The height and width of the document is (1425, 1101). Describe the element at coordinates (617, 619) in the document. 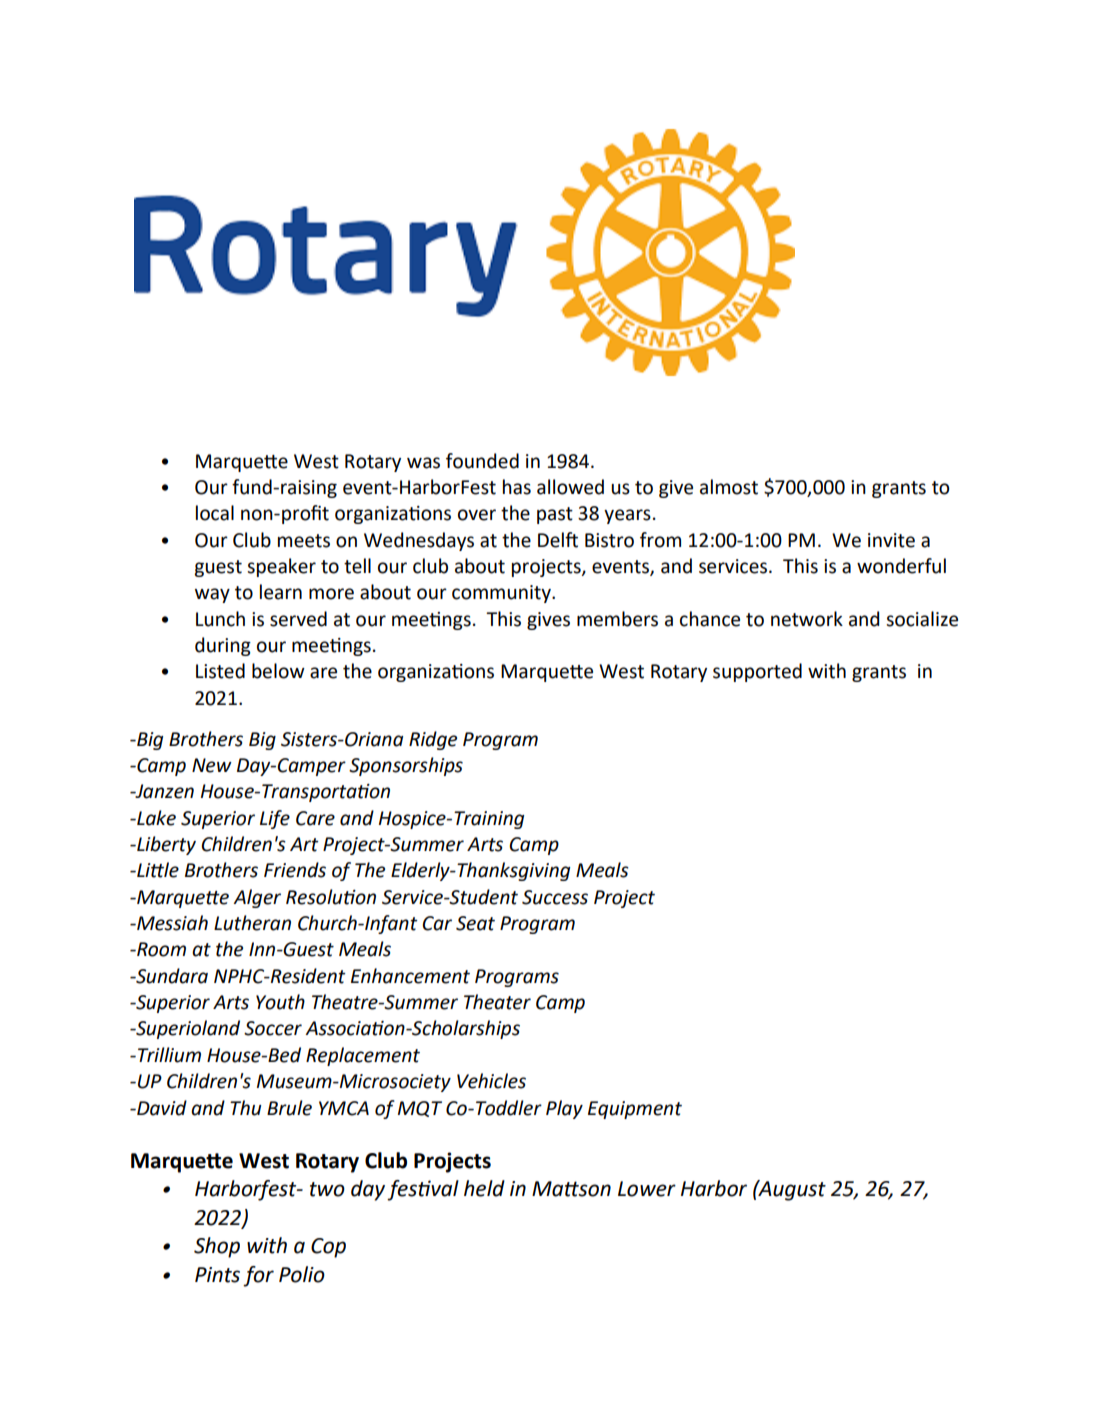

I see `members` at that location.
